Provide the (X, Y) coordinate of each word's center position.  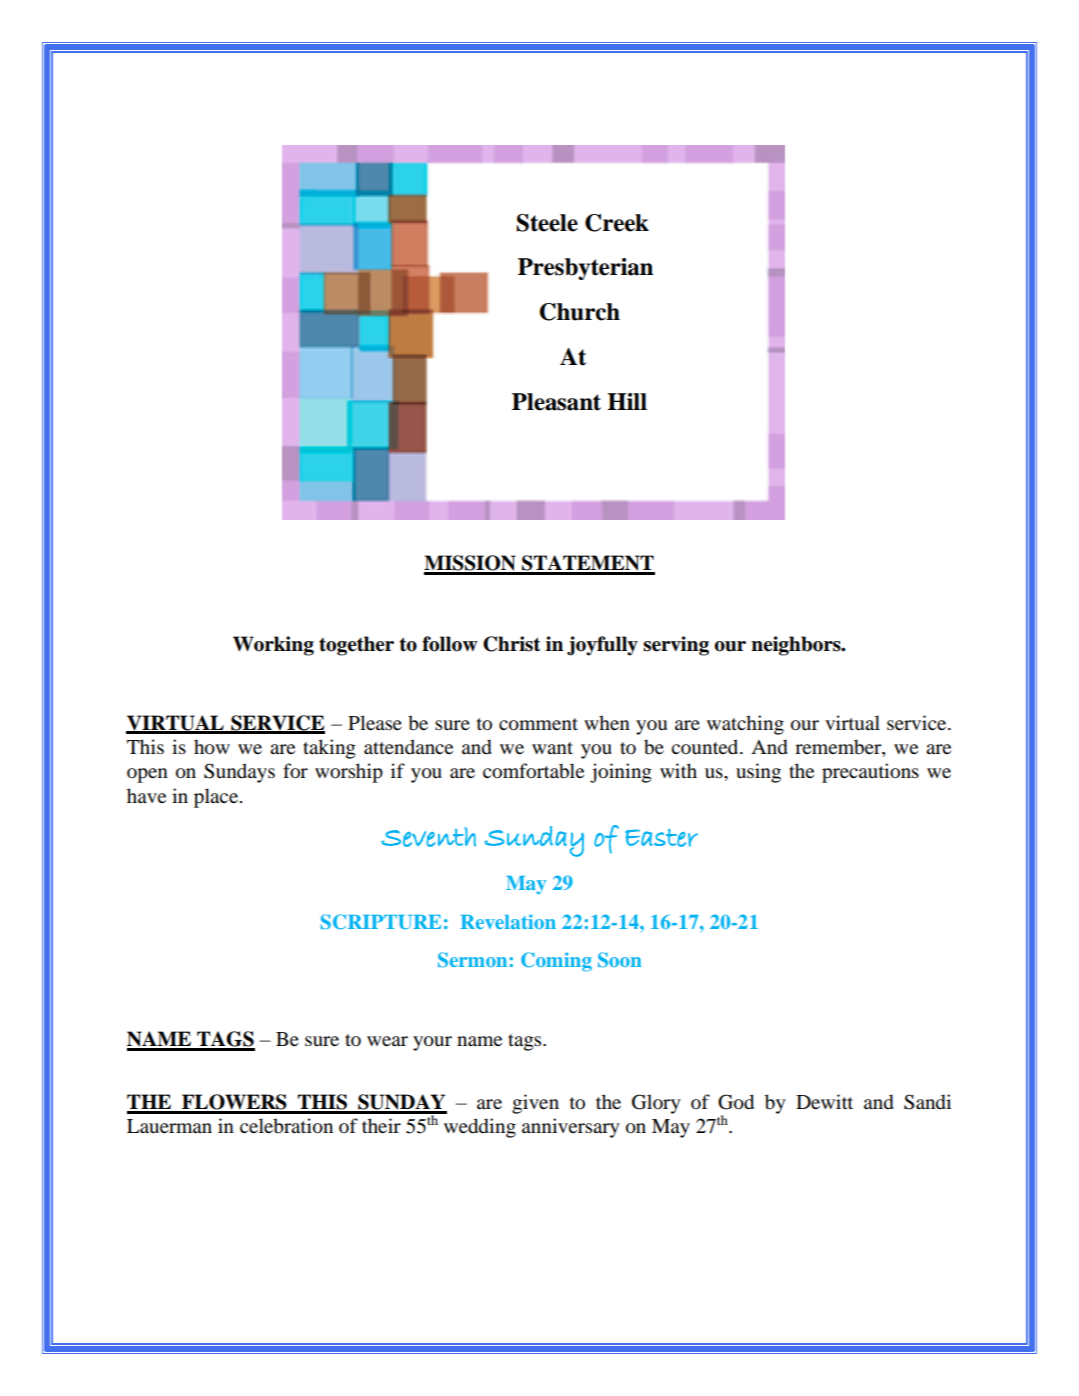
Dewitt (824, 1102)
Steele (547, 223)
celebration (286, 1126)
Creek (617, 223)
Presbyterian (585, 269)
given (535, 1104)
